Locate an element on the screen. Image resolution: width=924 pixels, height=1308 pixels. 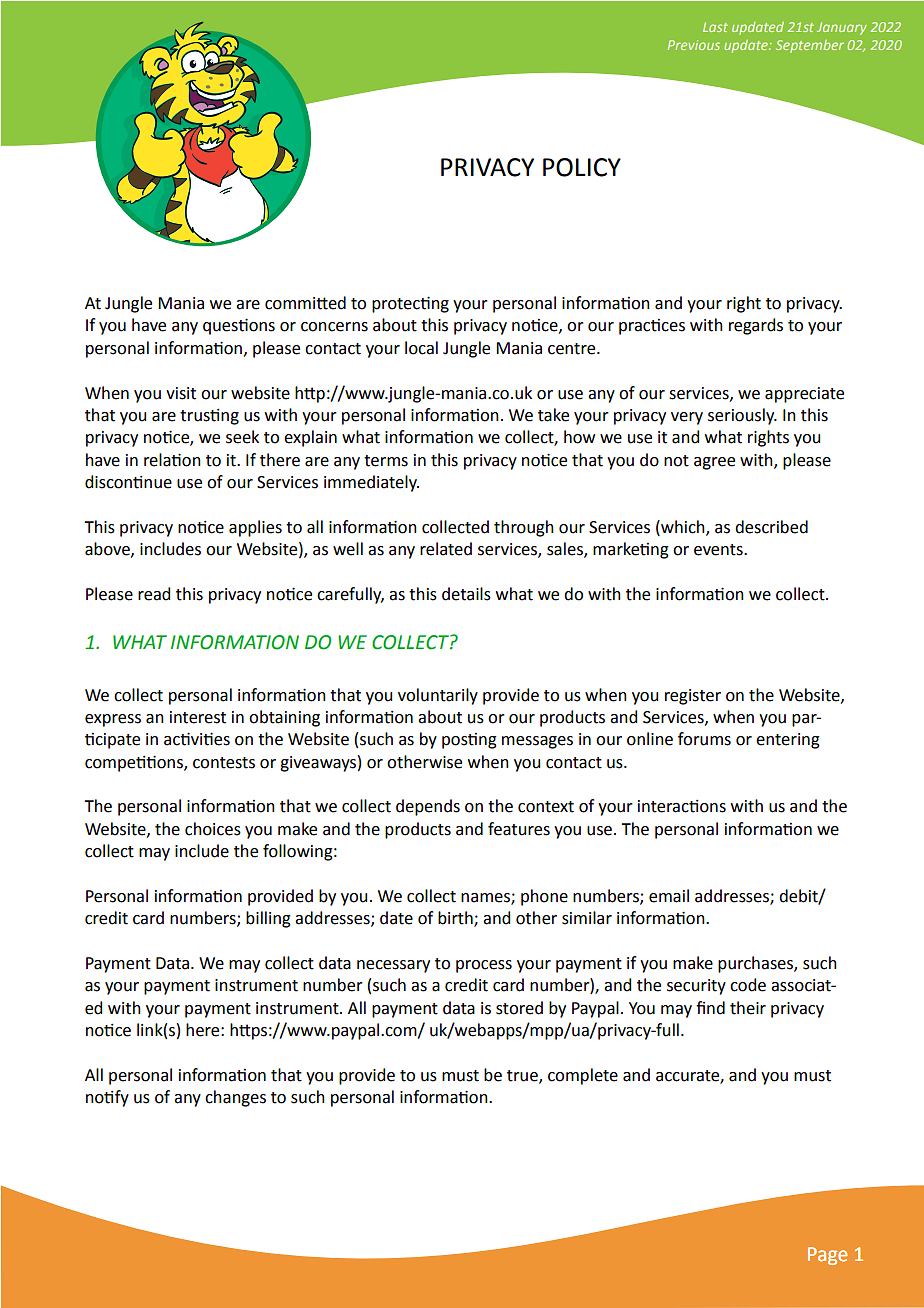
true is located at coordinates (523, 1077).
